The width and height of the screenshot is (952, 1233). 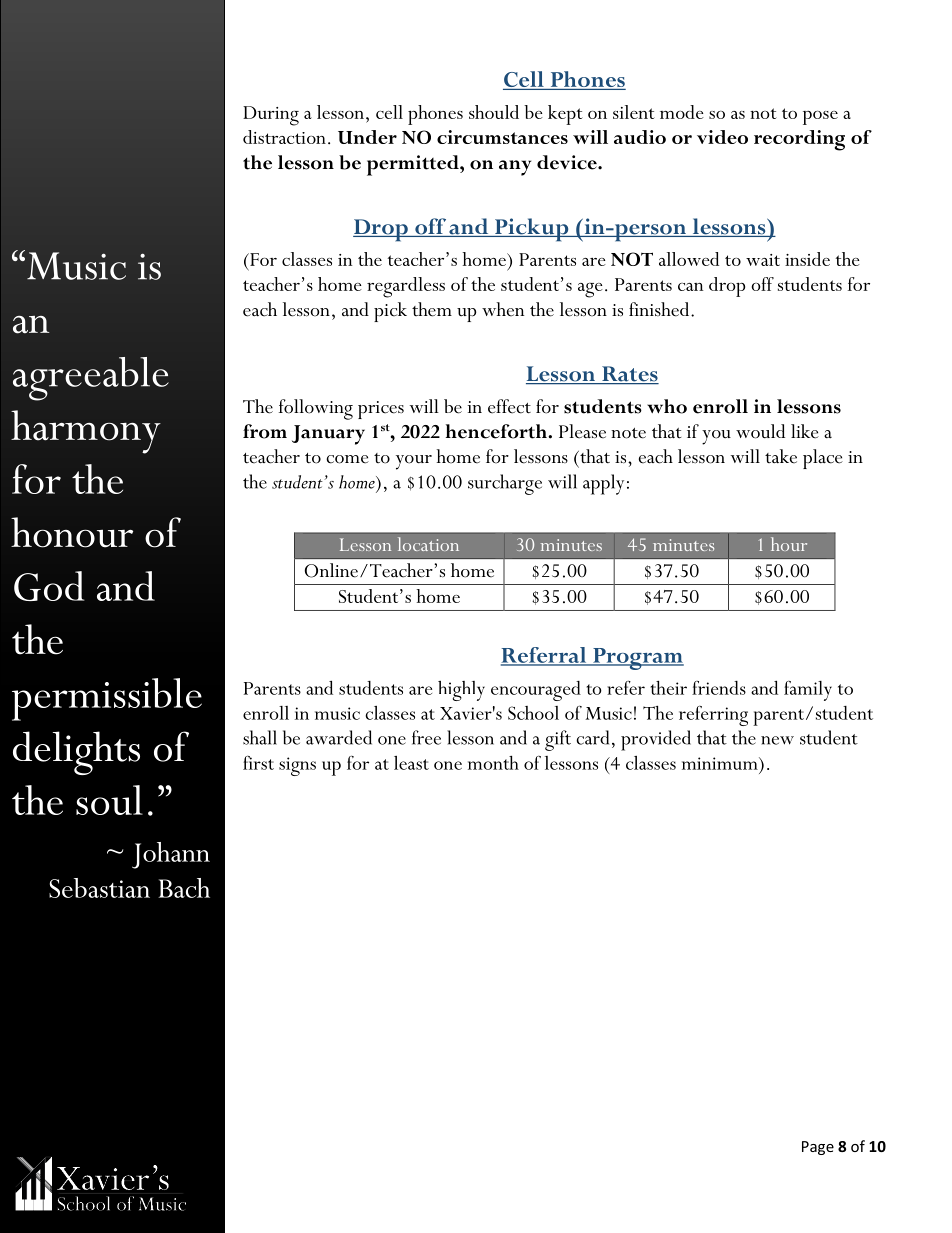 I want to click on new, so click(x=777, y=740).
